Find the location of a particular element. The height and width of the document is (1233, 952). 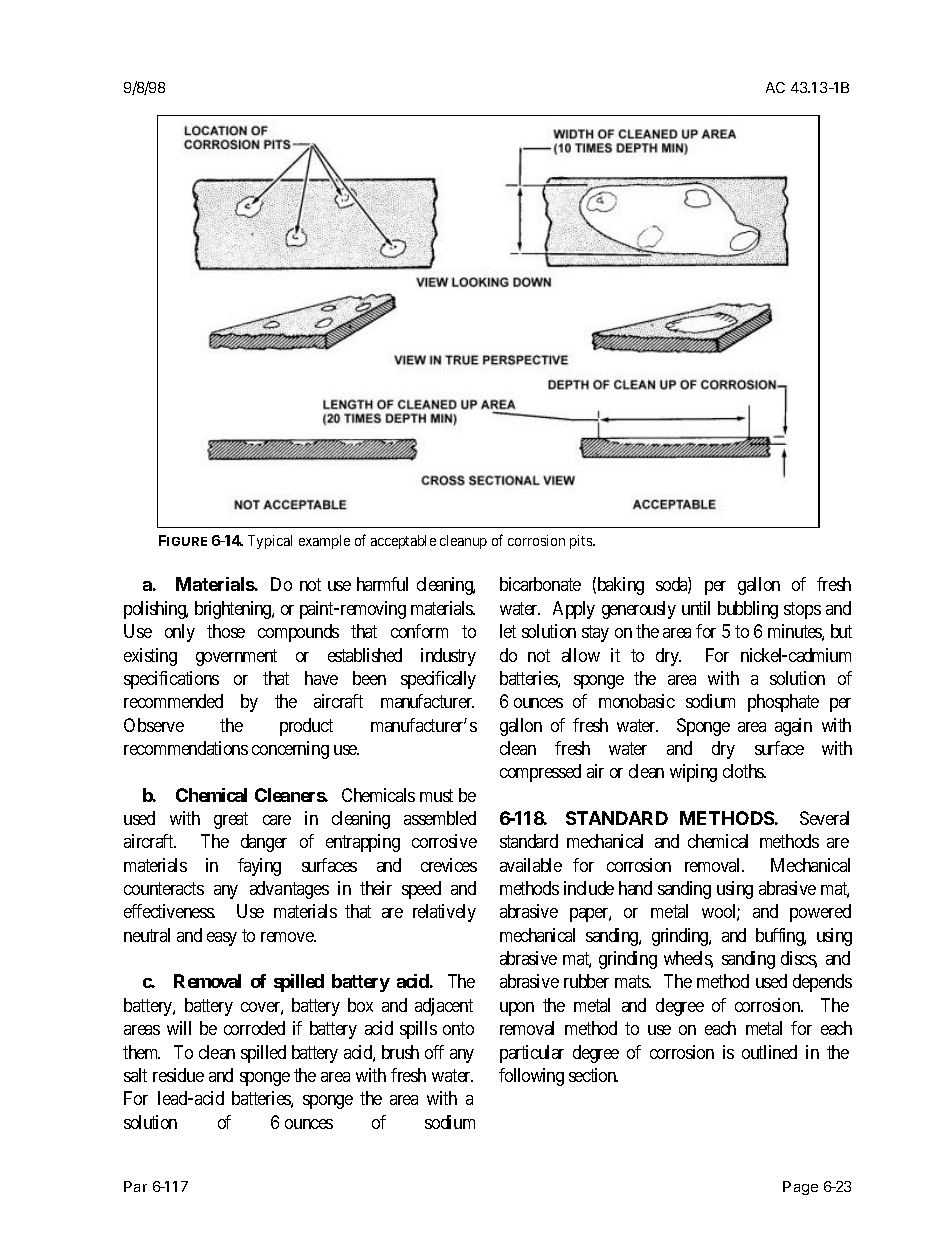

Page is located at coordinates (800, 1188).
